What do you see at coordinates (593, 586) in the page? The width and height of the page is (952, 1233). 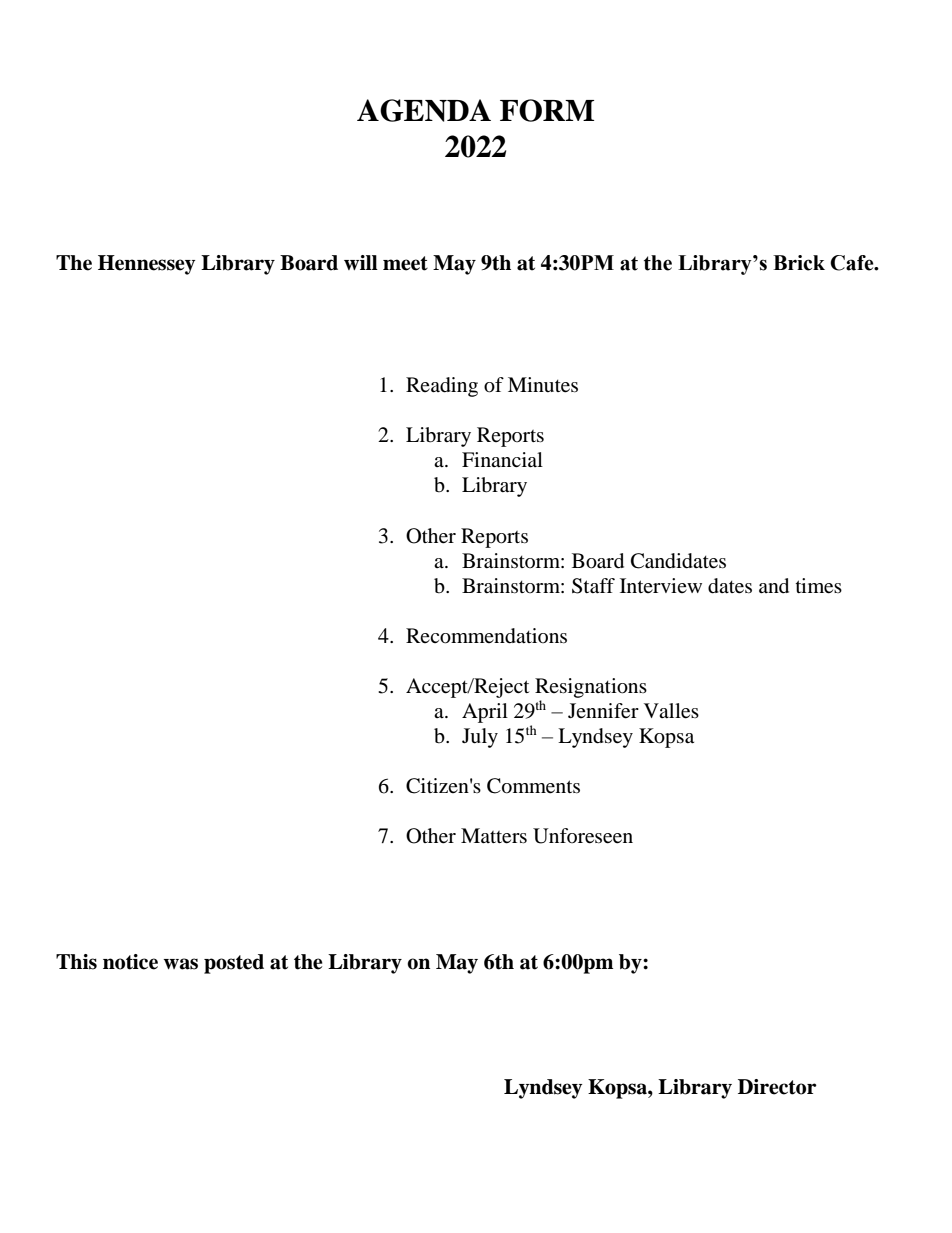 I see `Staff` at bounding box center [593, 586].
